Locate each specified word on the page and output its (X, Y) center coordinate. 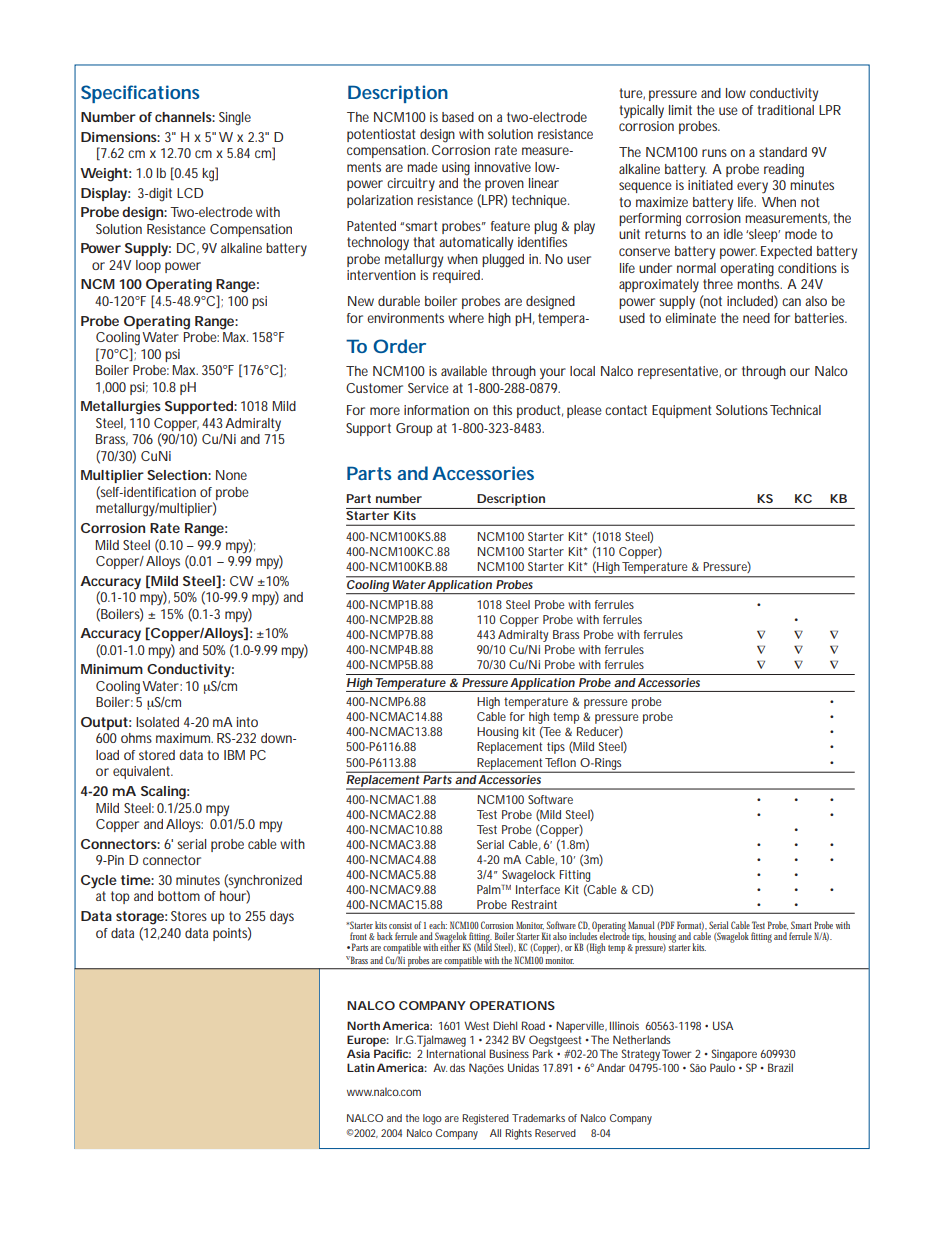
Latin (361, 1067)
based (458, 117)
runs (714, 153)
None (231, 475)
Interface (538, 889)
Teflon (560, 762)
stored (157, 755)
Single (235, 119)
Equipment (681, 411)
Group (414, 429)
